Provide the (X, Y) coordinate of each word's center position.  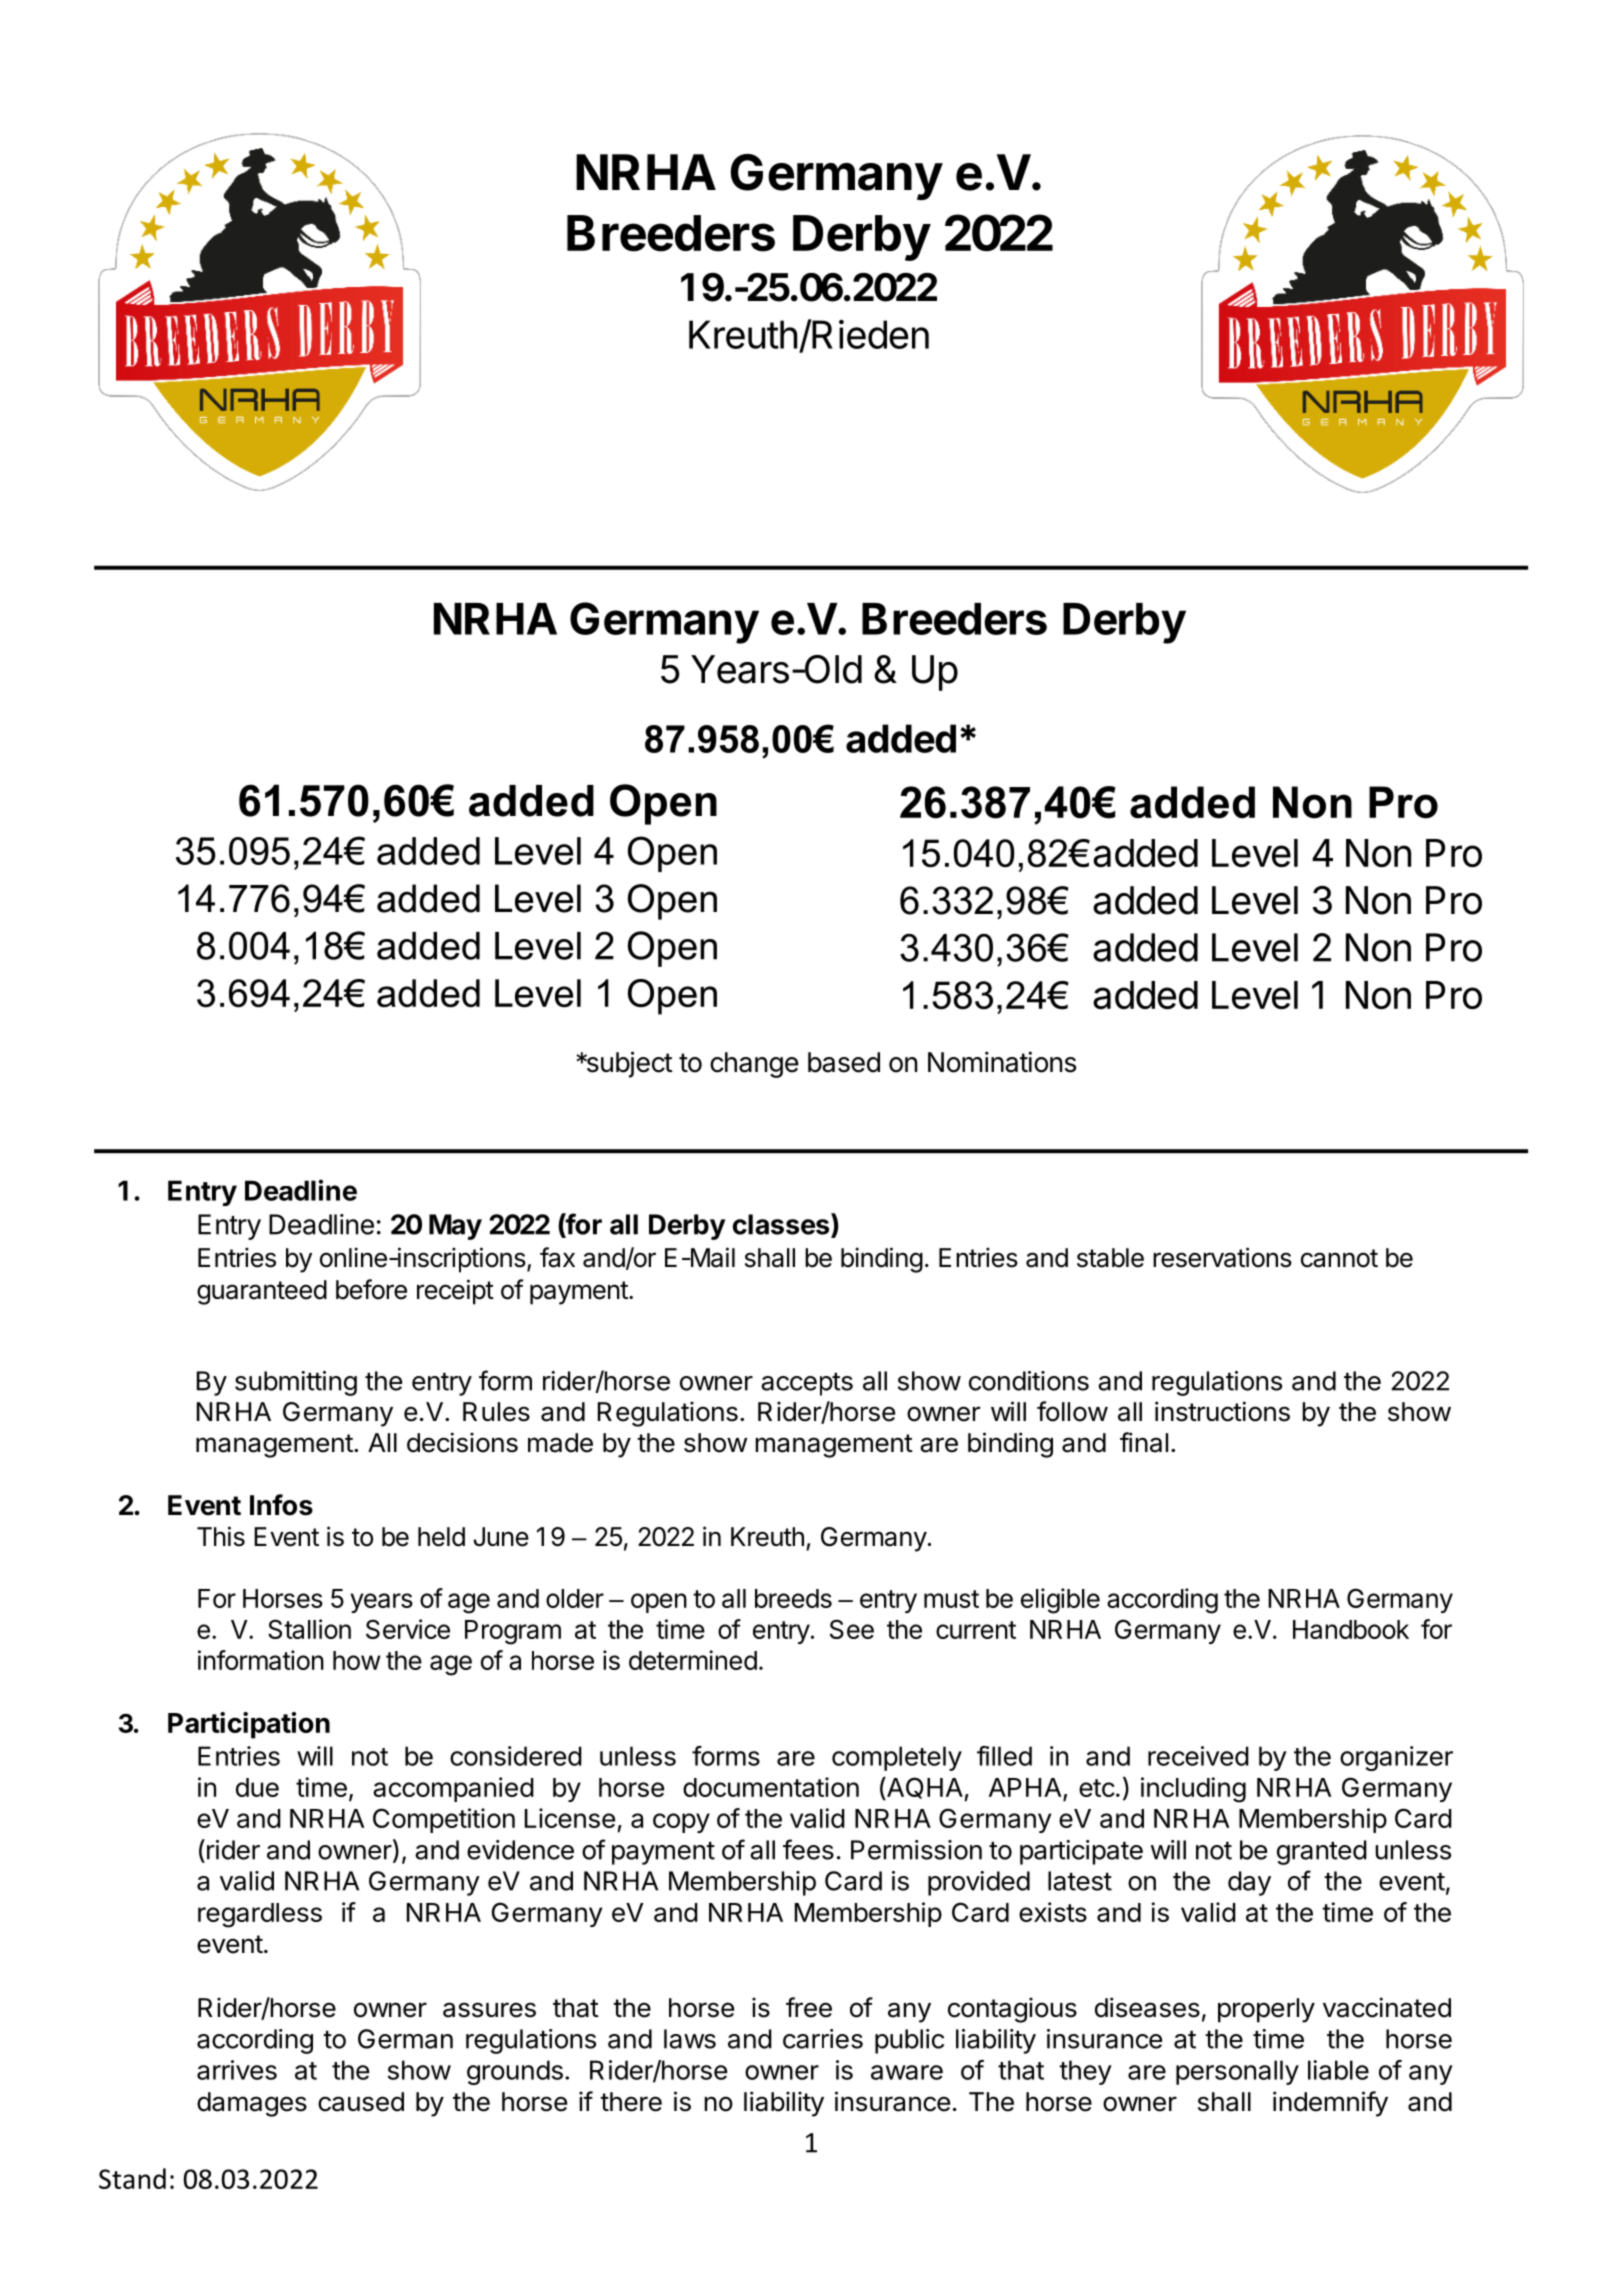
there (631, 2102)
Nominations (1002, 1062)
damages (252, 2104)
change (754, 1065)
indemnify (1330, 2104)
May (455, 1227)
